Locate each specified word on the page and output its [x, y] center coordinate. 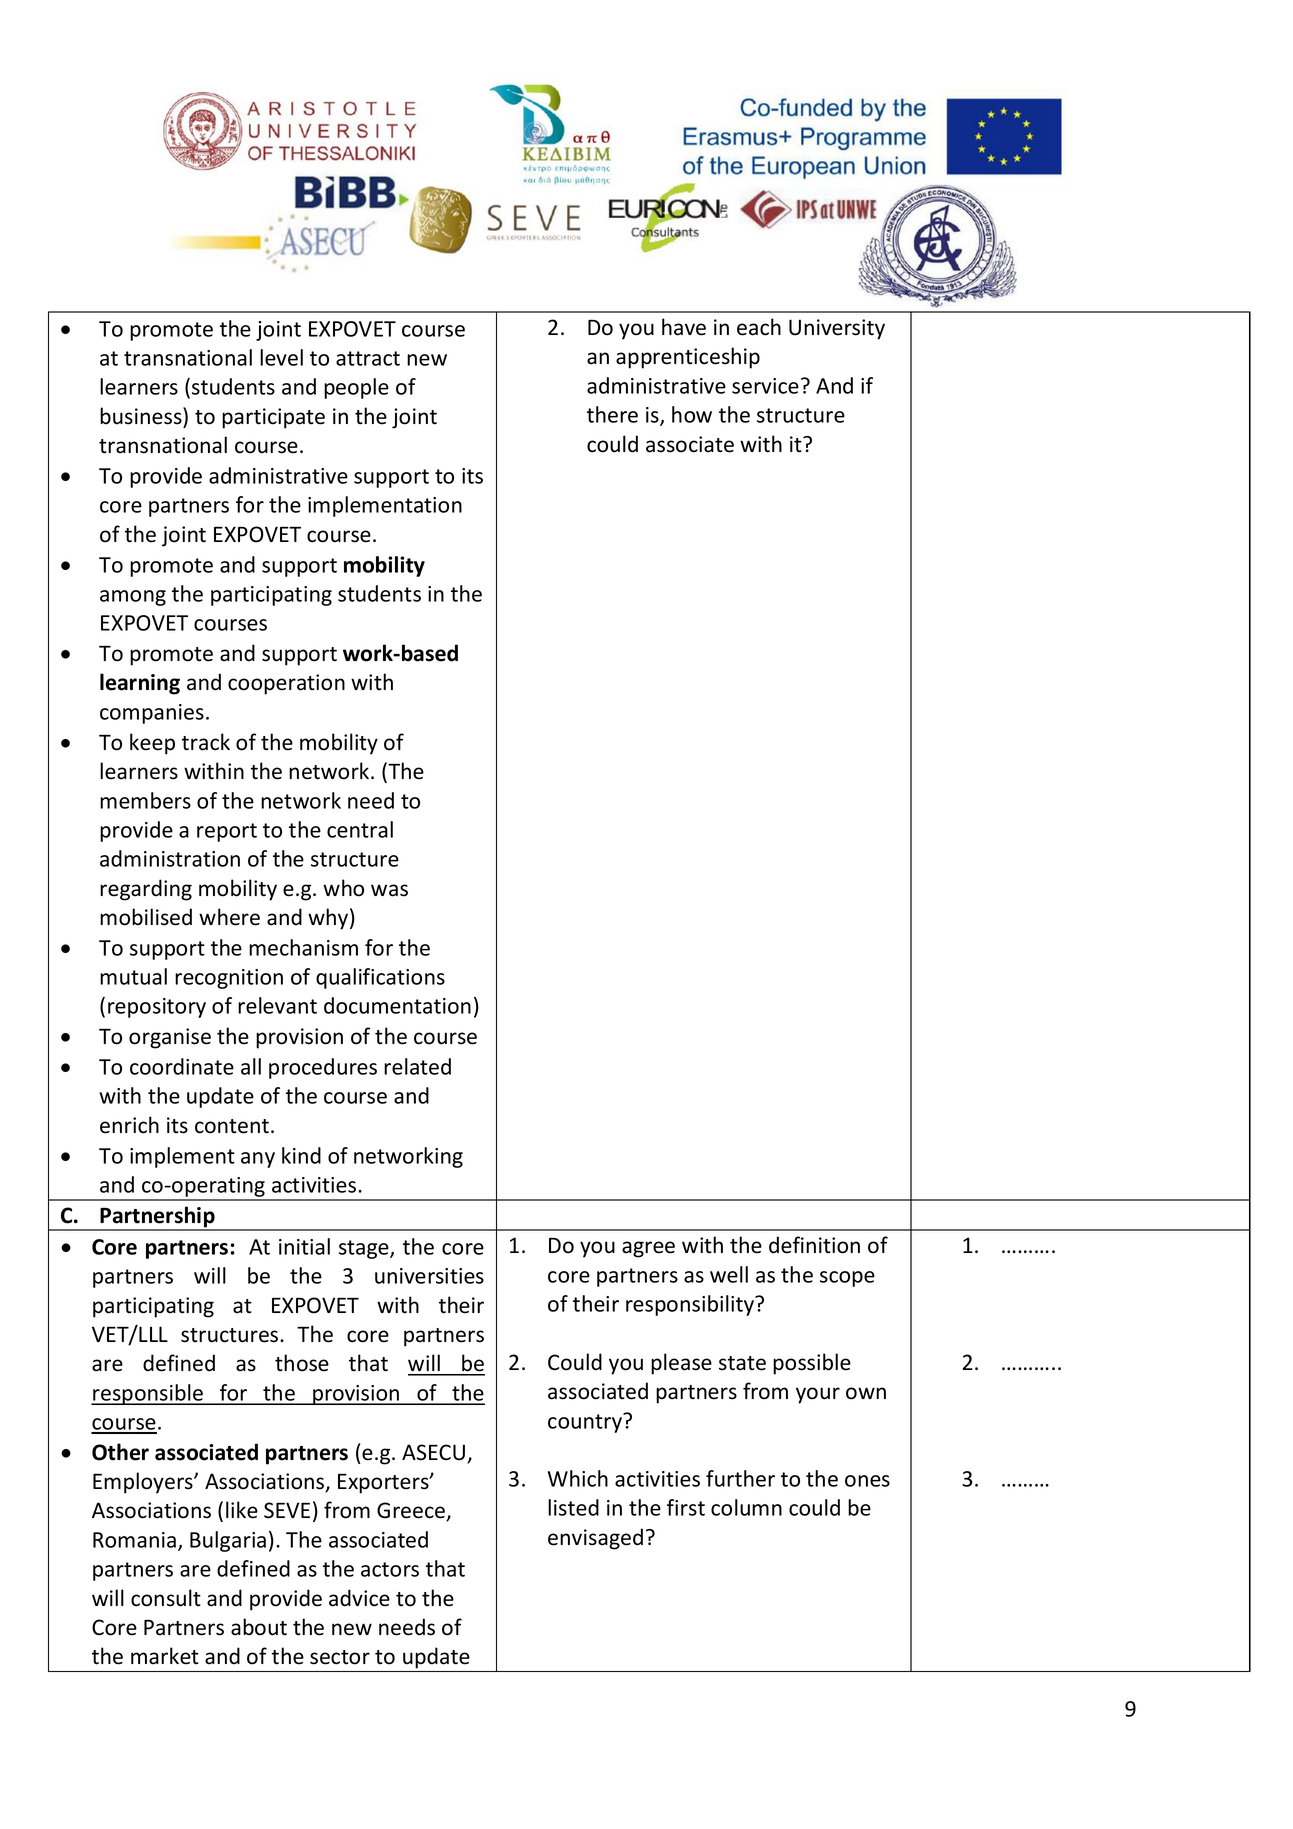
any [258, 1160]
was [389, 890]
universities [429, 1276]
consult [166, 1598]
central [360, 829]
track [206, 742]
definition [814, 1245]
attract [368, 358]
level [281, 357]
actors [390, 1569]
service [765, 386]
